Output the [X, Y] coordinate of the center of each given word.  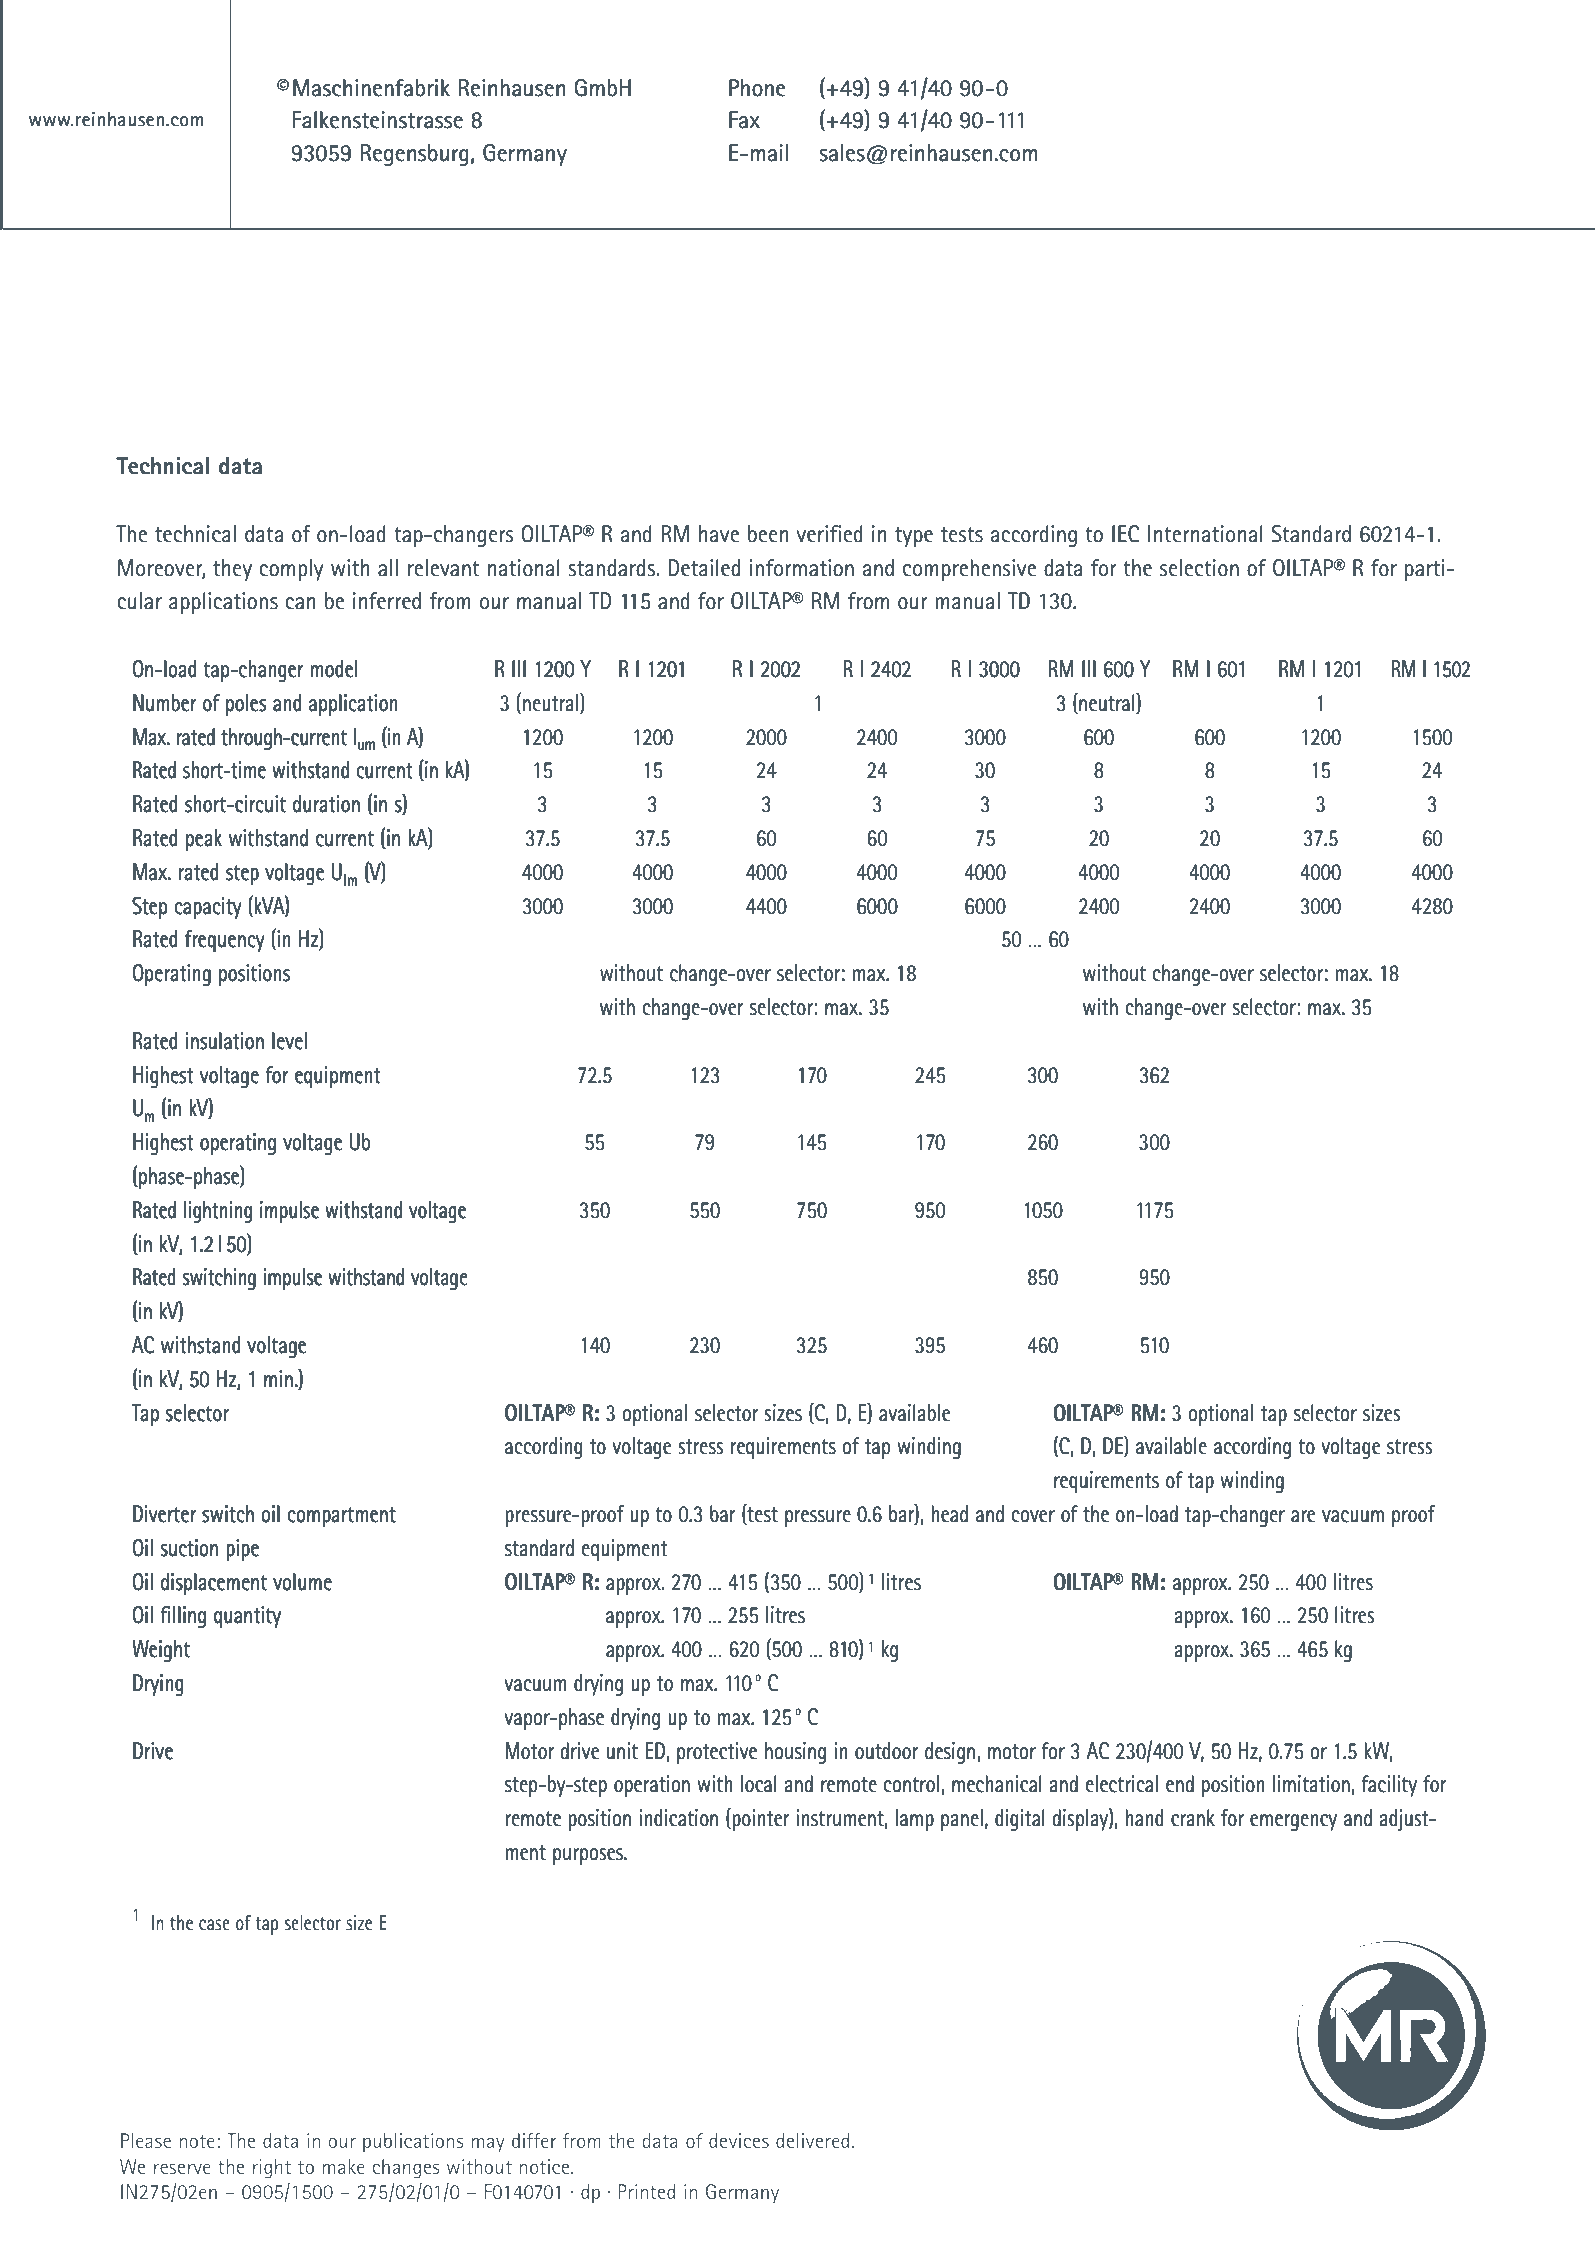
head [950, 1514]
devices [739, 2140]
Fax [744, 120]
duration [326, 804]
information [802, 568]
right [272, 2169]
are [1303, 1516]
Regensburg [414, 155]
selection [1199, 568]
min [278, 1378]
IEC [1126, 534]
